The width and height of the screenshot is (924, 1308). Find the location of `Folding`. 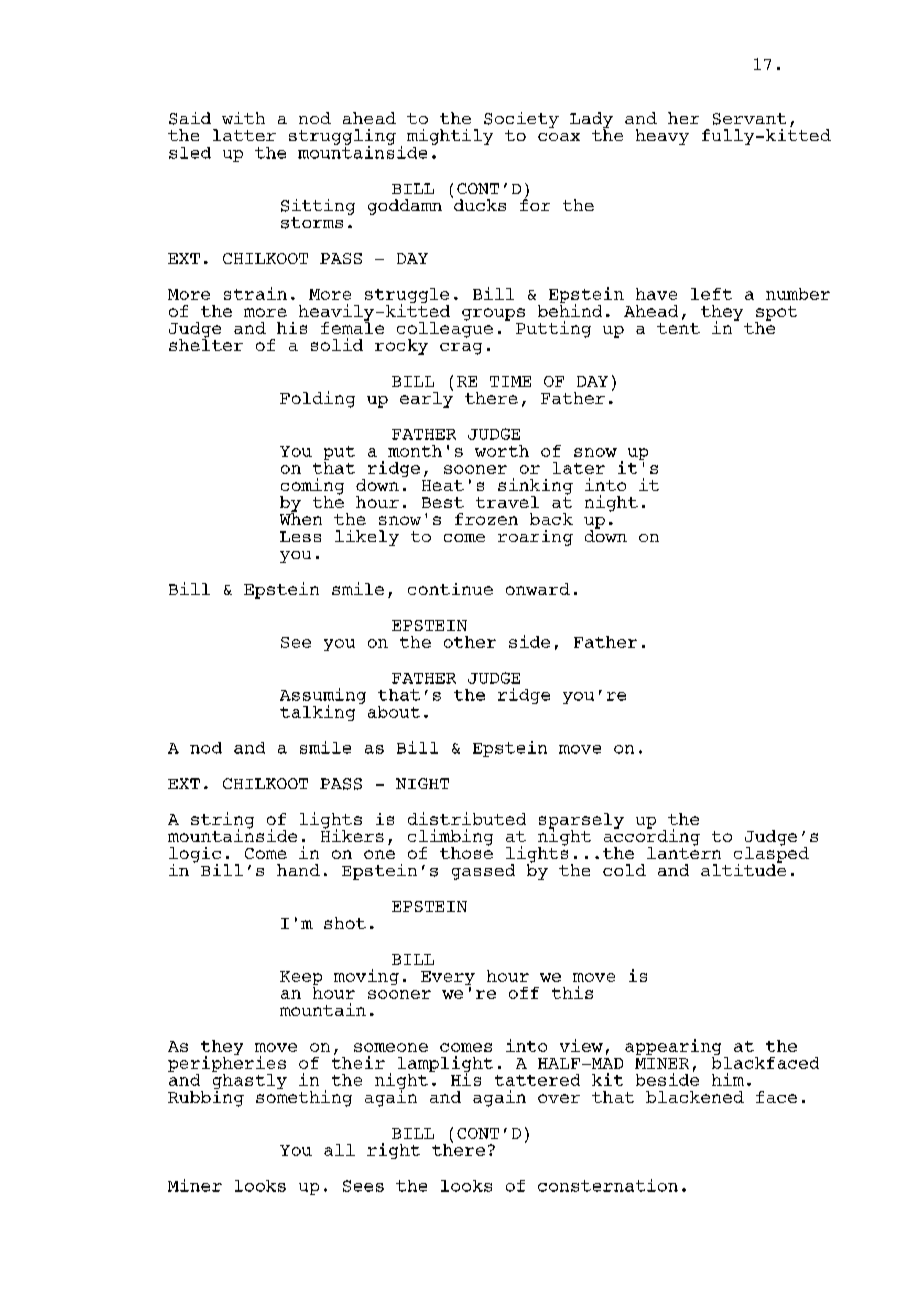

Folding is located at coordinates (317, 399).
